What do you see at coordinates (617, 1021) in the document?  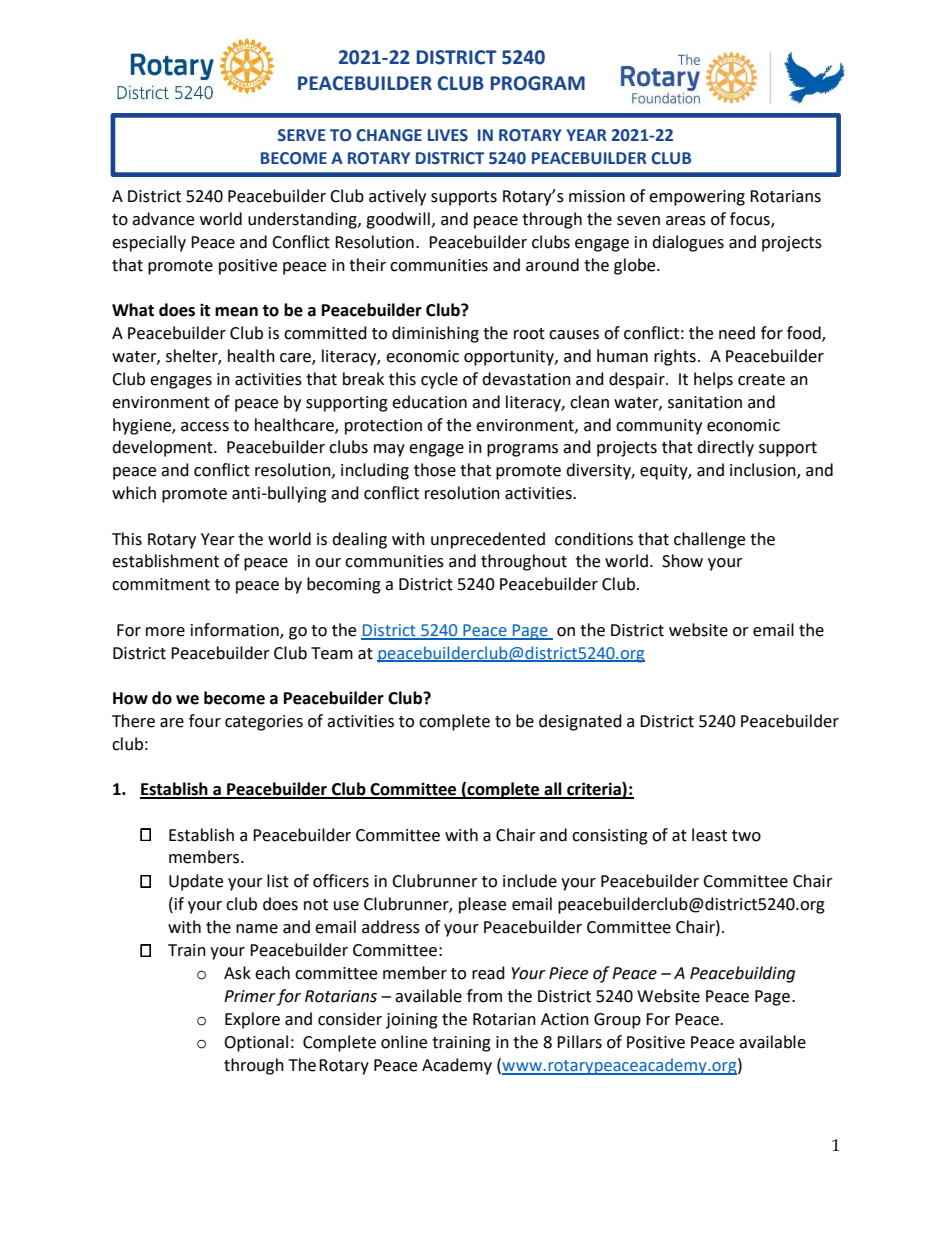 I see `Group` at bounding box center [617, 1021].
